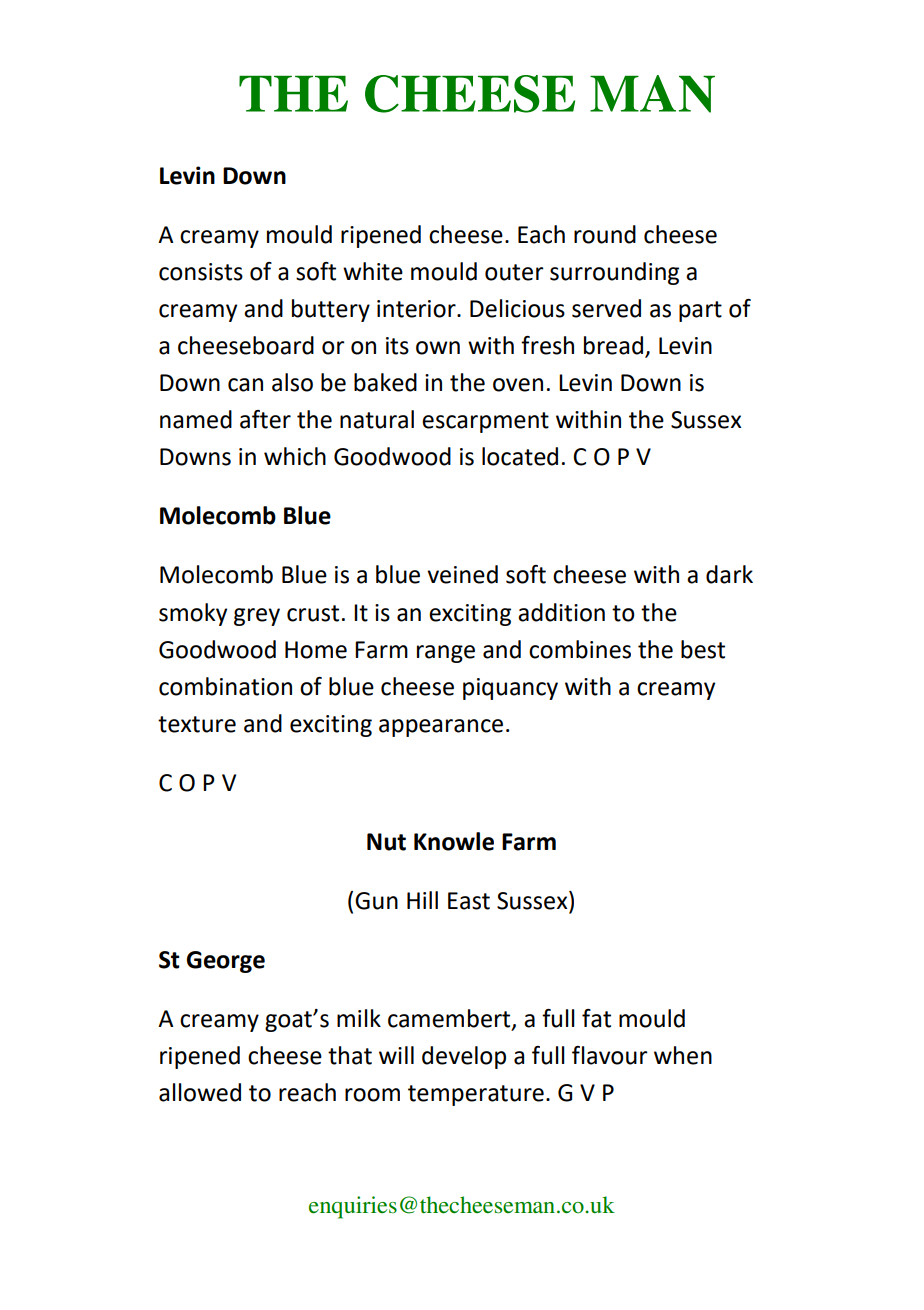  What do you see at coordinates (386, 842) in the screenshot?
I see `Nut` at bounding box center [386, 842].
